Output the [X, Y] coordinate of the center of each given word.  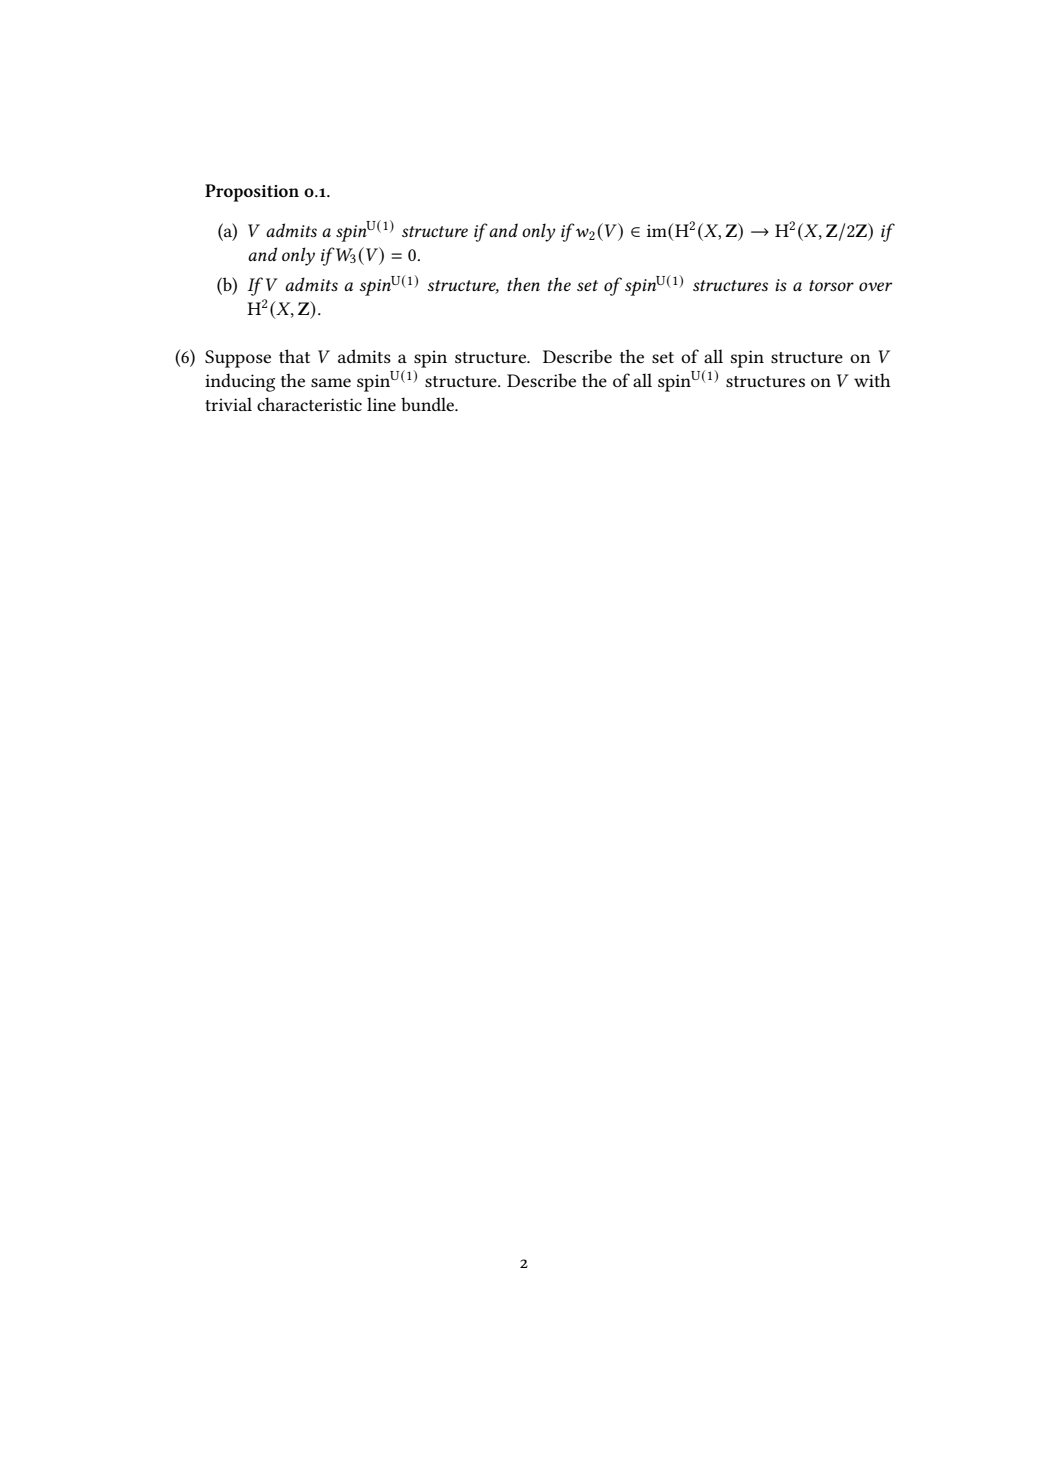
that [294, 356]
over [875, 286]
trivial [228, 404]
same [331, 382]
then [523, 284]
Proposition [252, 193]
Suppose [238, 359]
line [381, 404]
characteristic [309, 404]
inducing [240, 382]
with [872, 380]
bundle [429, 404]
